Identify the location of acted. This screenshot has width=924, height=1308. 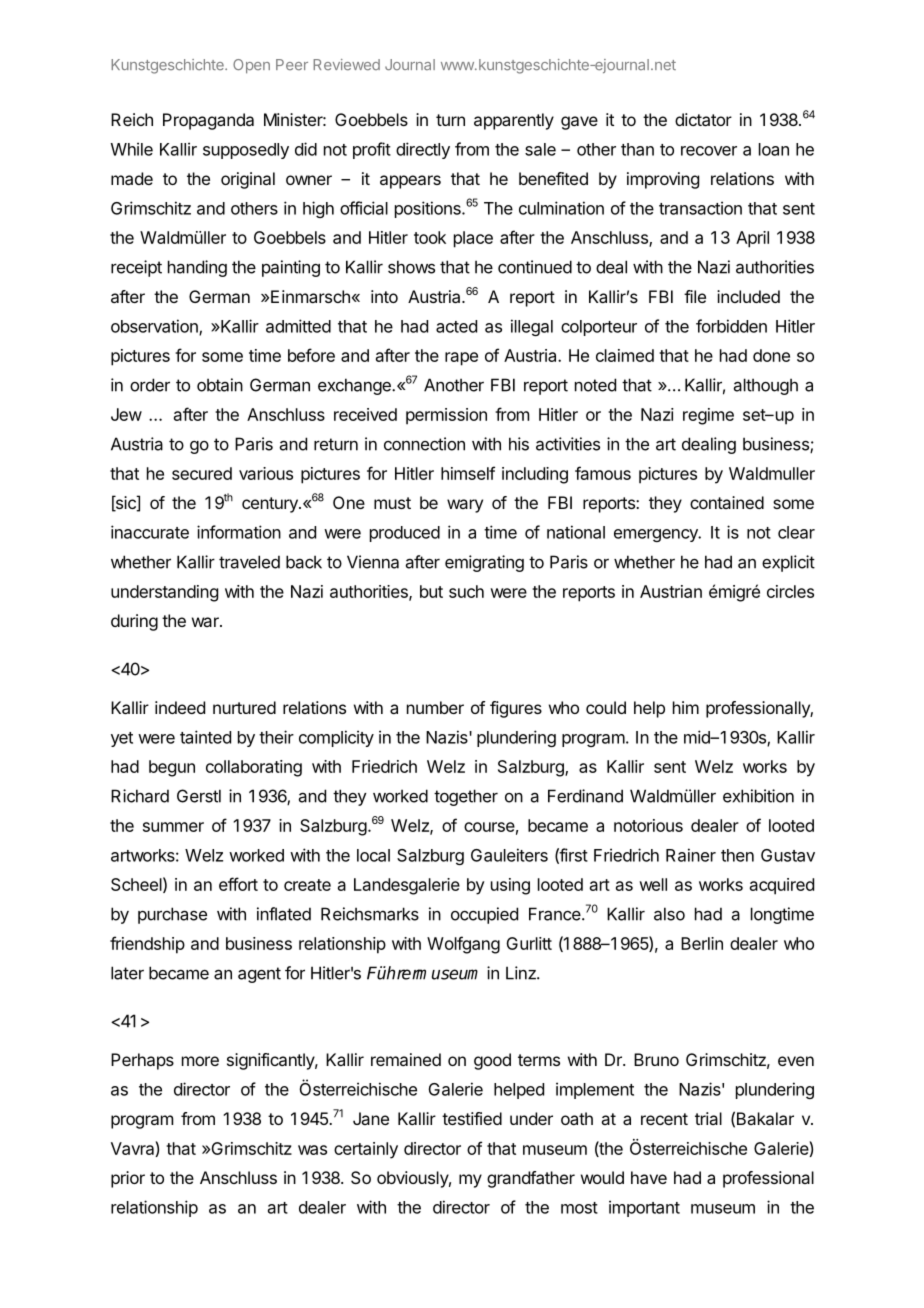
(456, 326).
